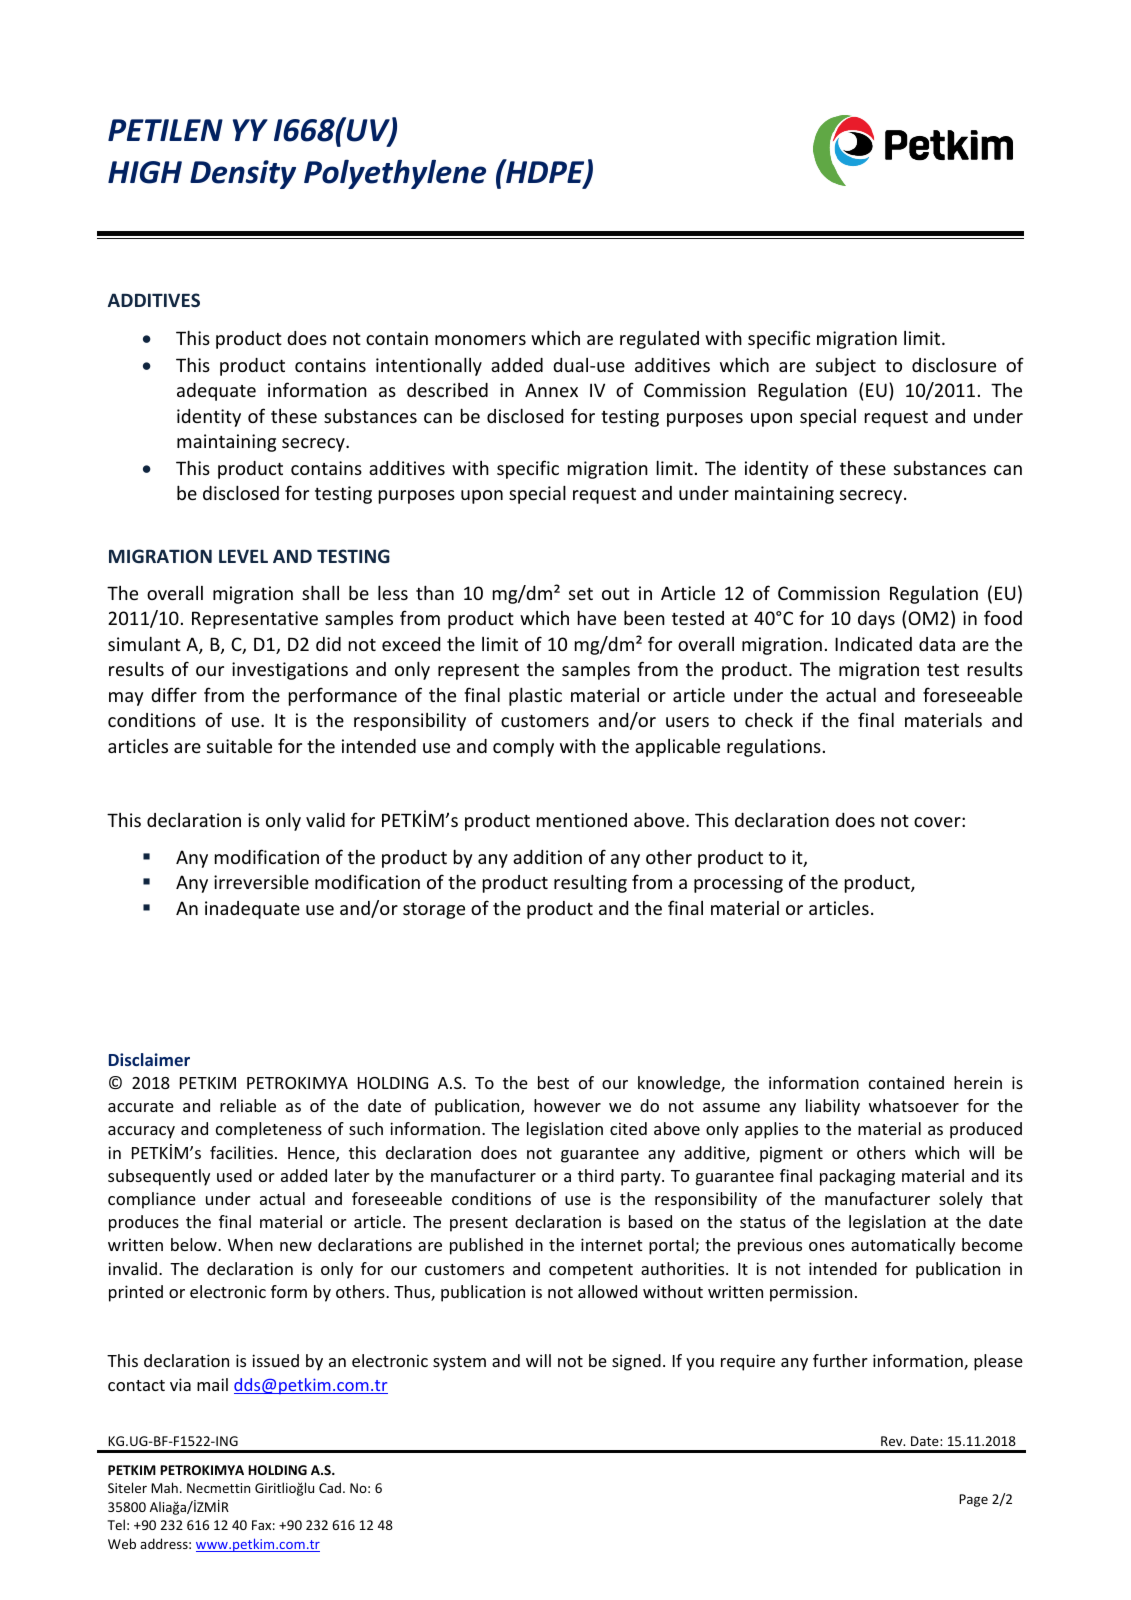  Describe the element at coordinates (164, 1487) in the page. I see `Mah` at that location.
